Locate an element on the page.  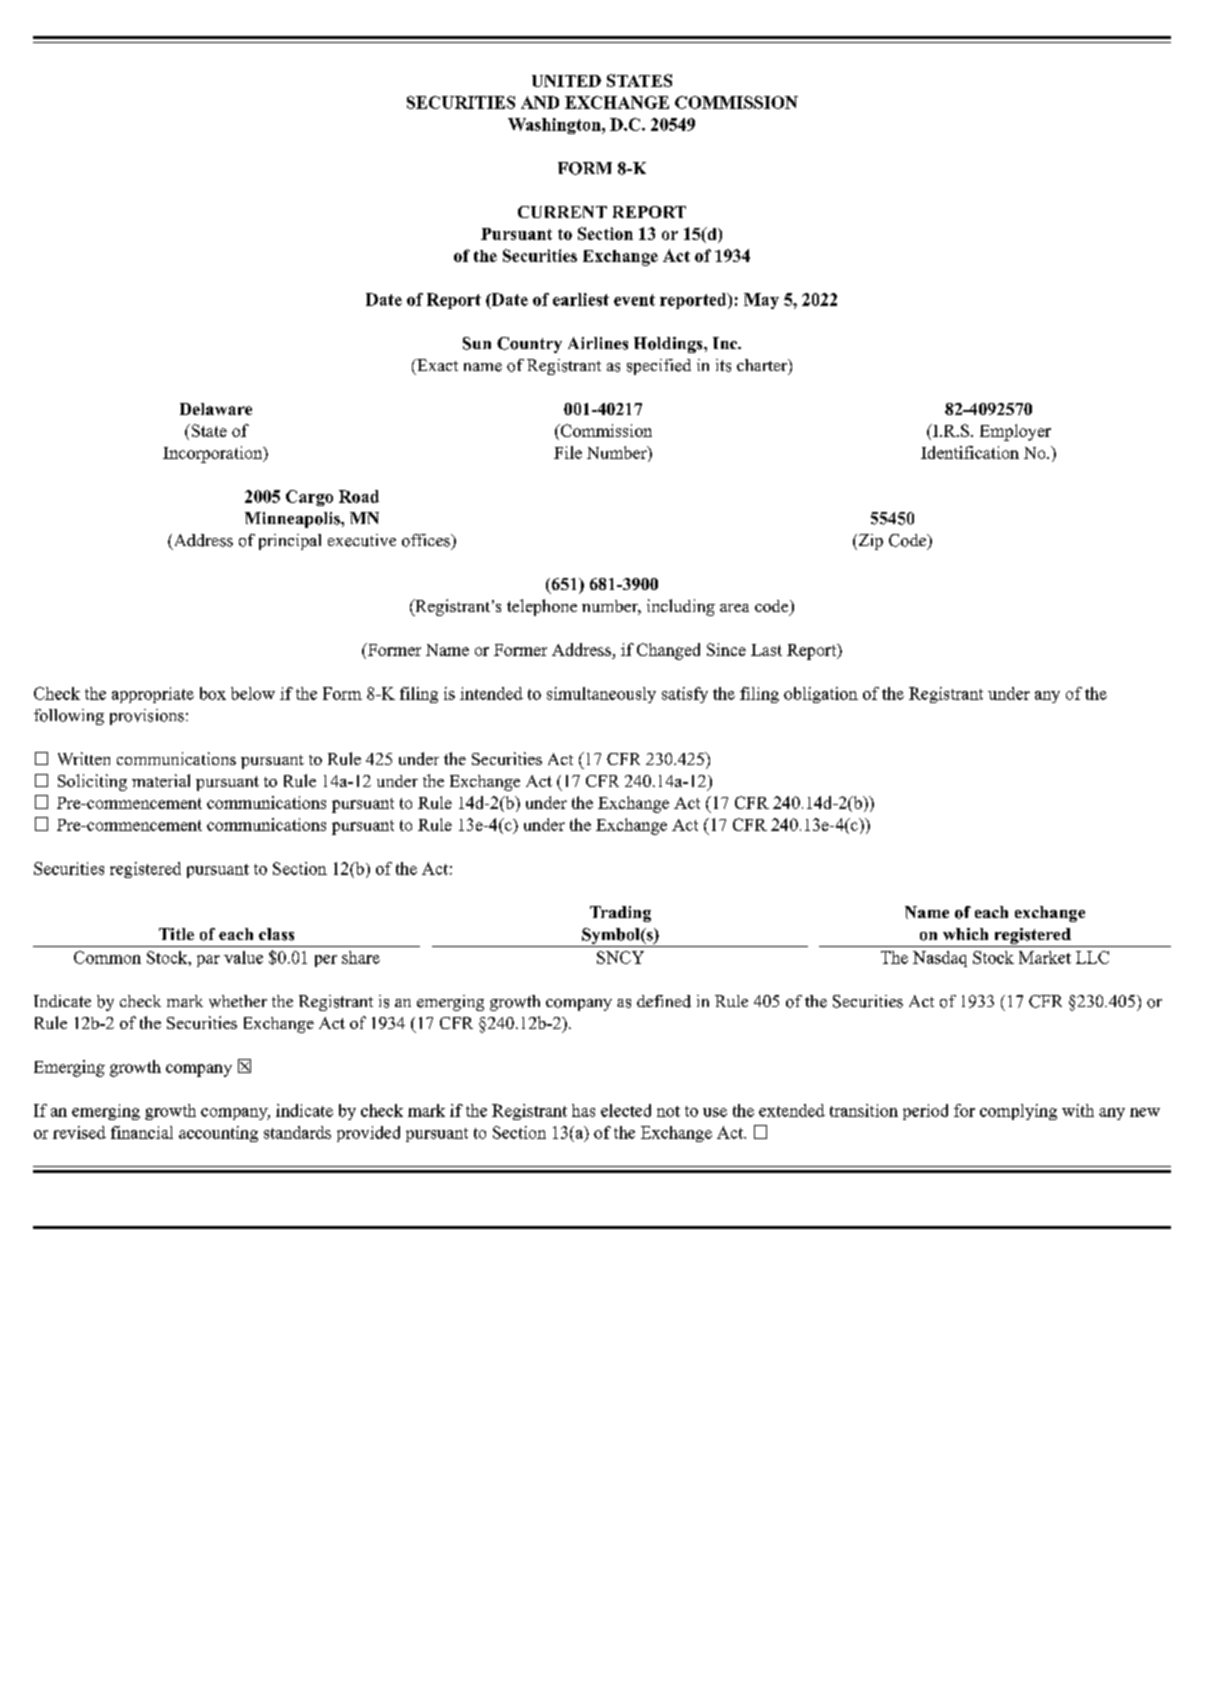
Washington is located at coordinates (555, 126).
